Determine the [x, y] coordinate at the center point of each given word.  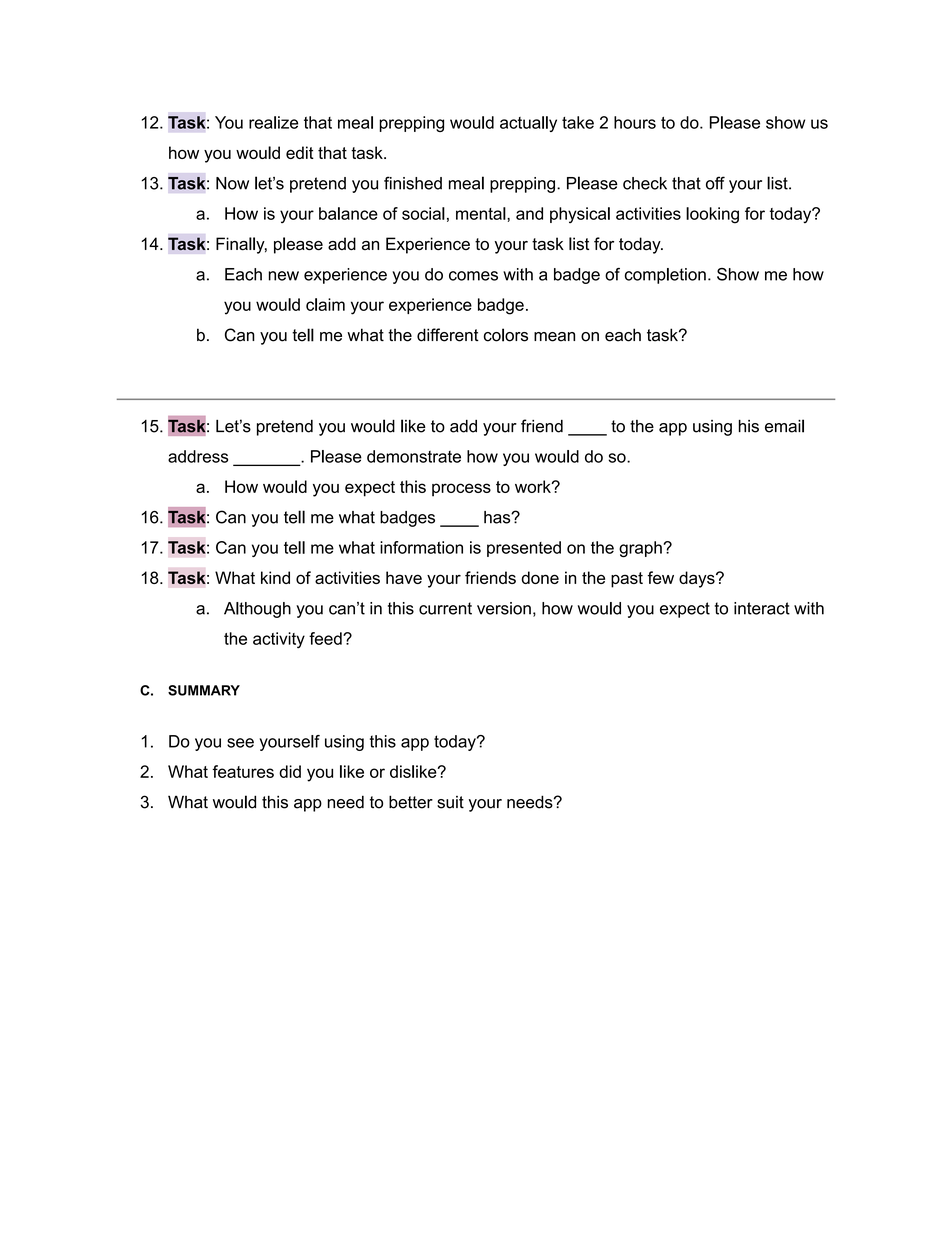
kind [275, 577]
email [784, 426]
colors [506, 335]
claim [325, 304]
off [715, 183]
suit [450, 802]
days [698, 579]
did [290, 771]
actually [528, 124]
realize [273, 122]
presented [524, 549]
